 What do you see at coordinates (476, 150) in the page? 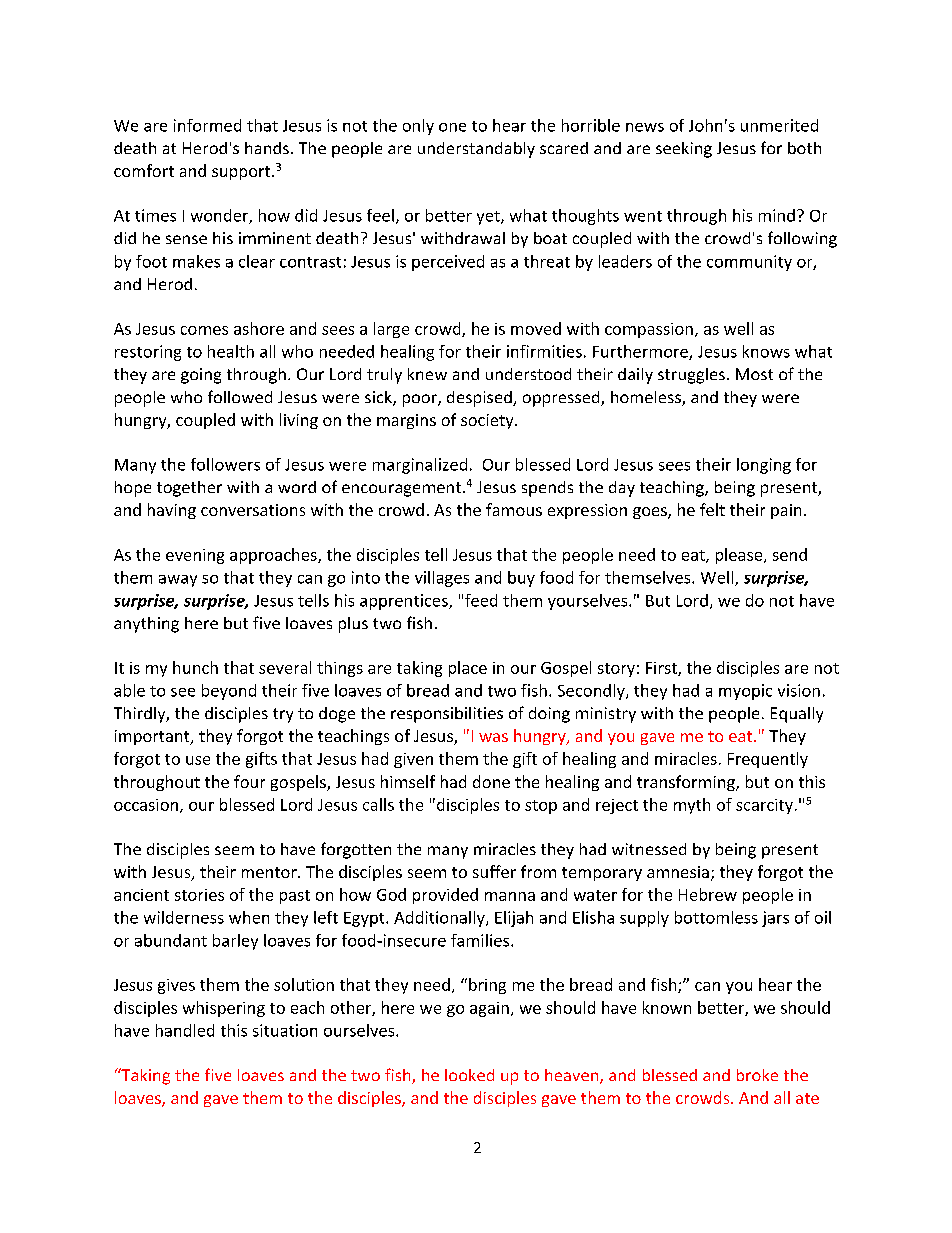
I see `understandably` at bounding box center [476, 150].
